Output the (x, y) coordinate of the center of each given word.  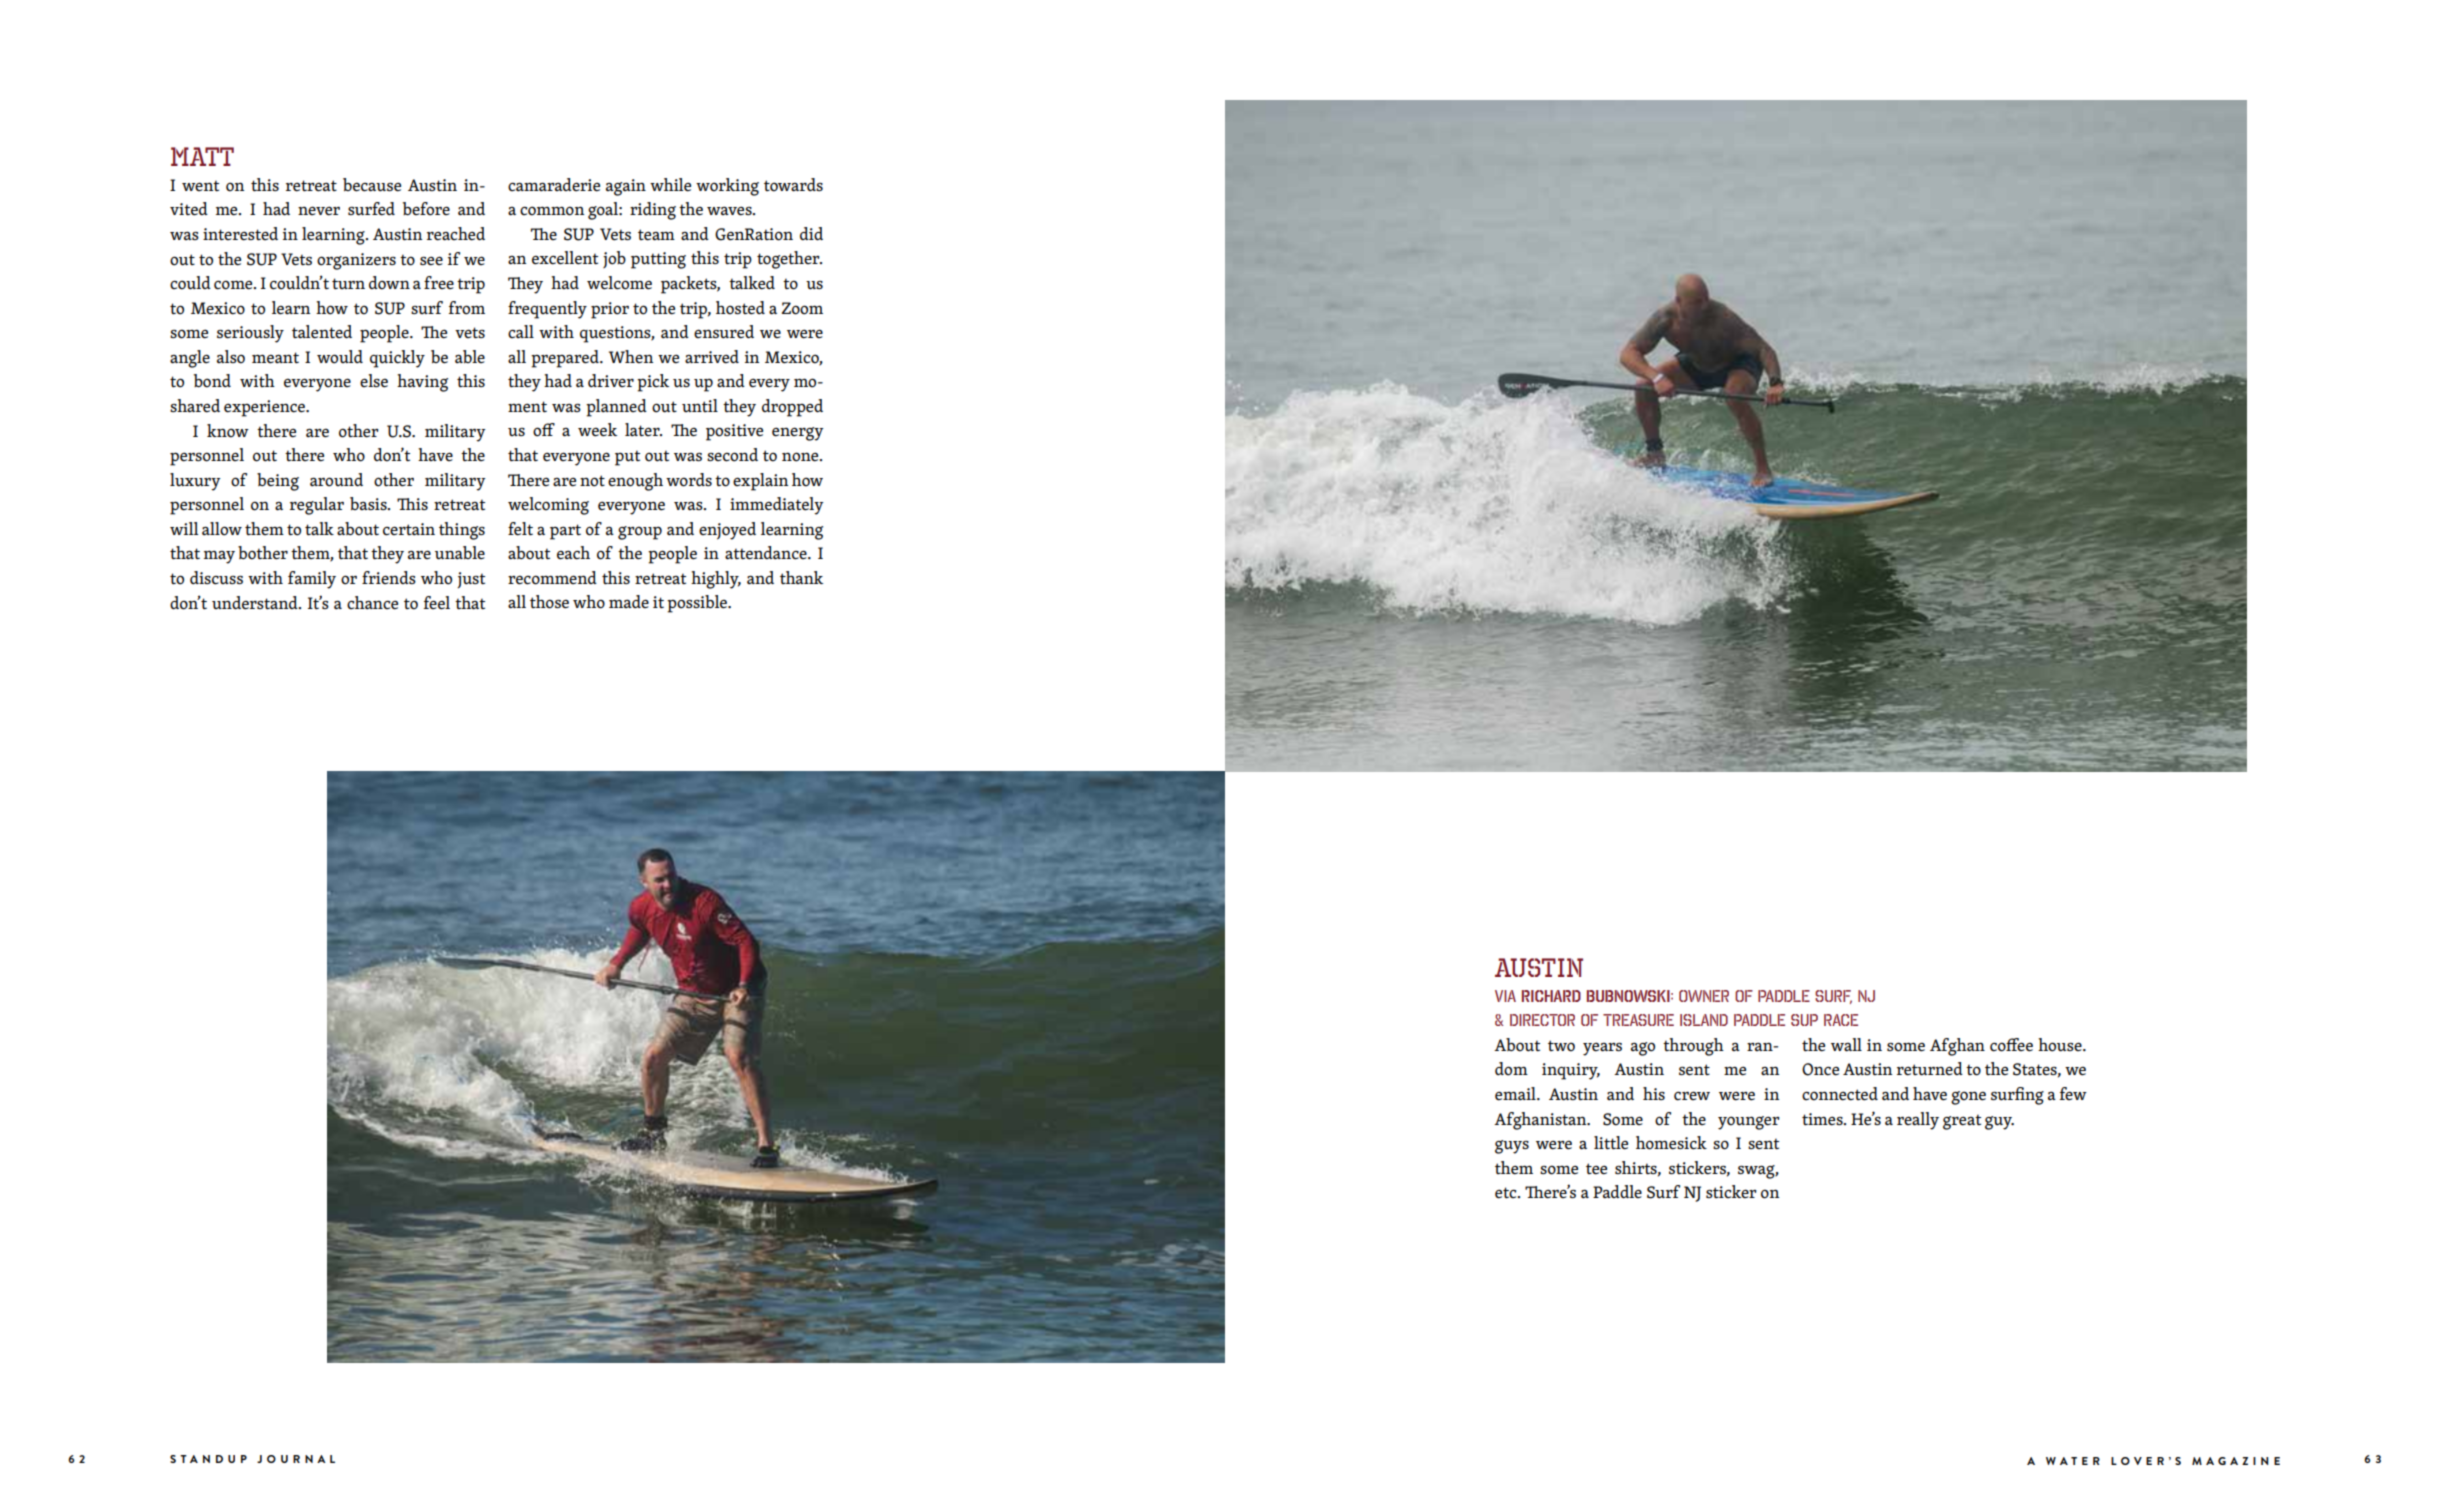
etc (1507, 1193)
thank (801, 577)
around (336, 480)
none (801, 457)
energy (798, 434)
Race (1841, 1020)
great (1962, 1122)
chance (372, 603)
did (811, 233)
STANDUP (208, 1459)
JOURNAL (296, 1459)
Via (1505, 996)
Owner (1704, 996)
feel (436, 603)
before (426, 209)
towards (793, 185)
